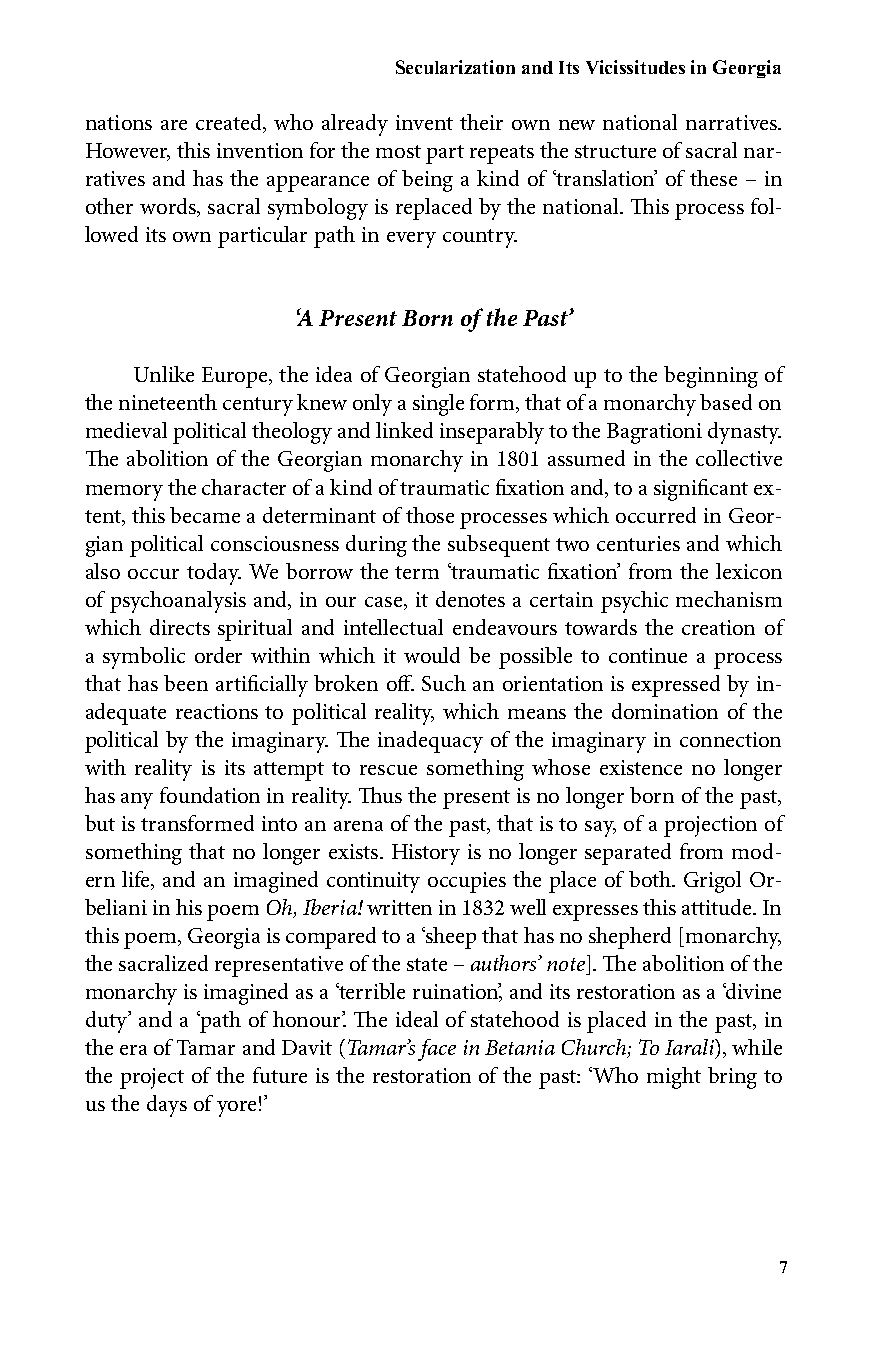 This image has height=1345, width=896. I want to click on based, so click(726, 402).
